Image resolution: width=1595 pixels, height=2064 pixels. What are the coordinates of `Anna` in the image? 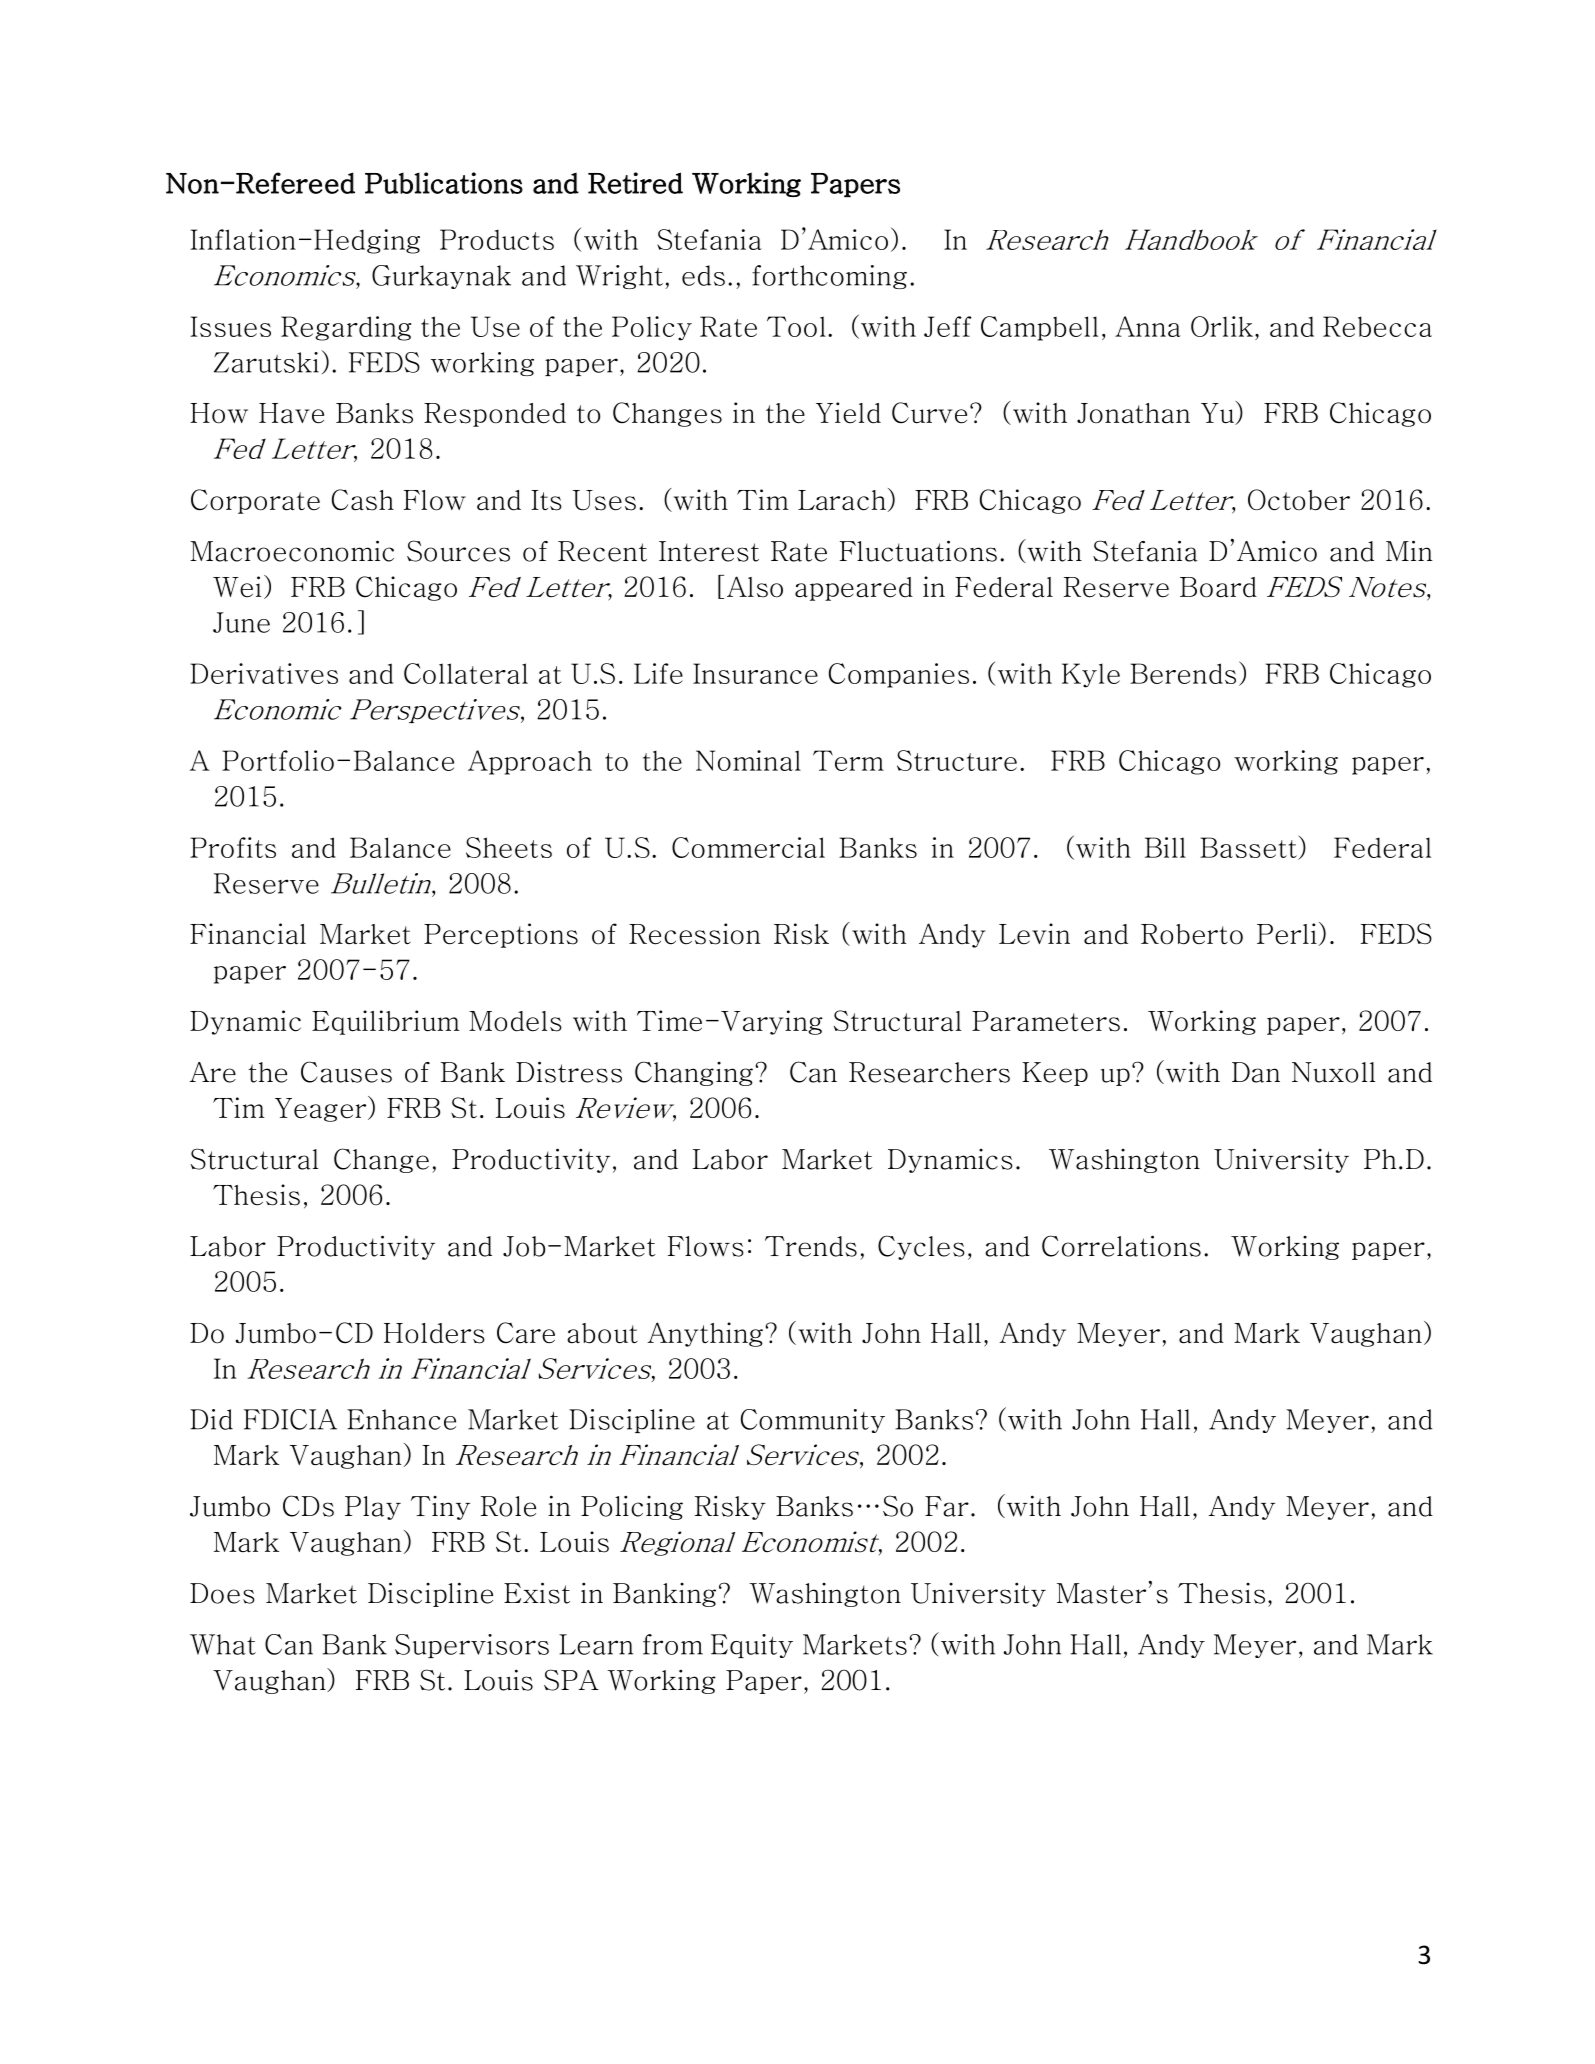 It's located at (1148, 326).
